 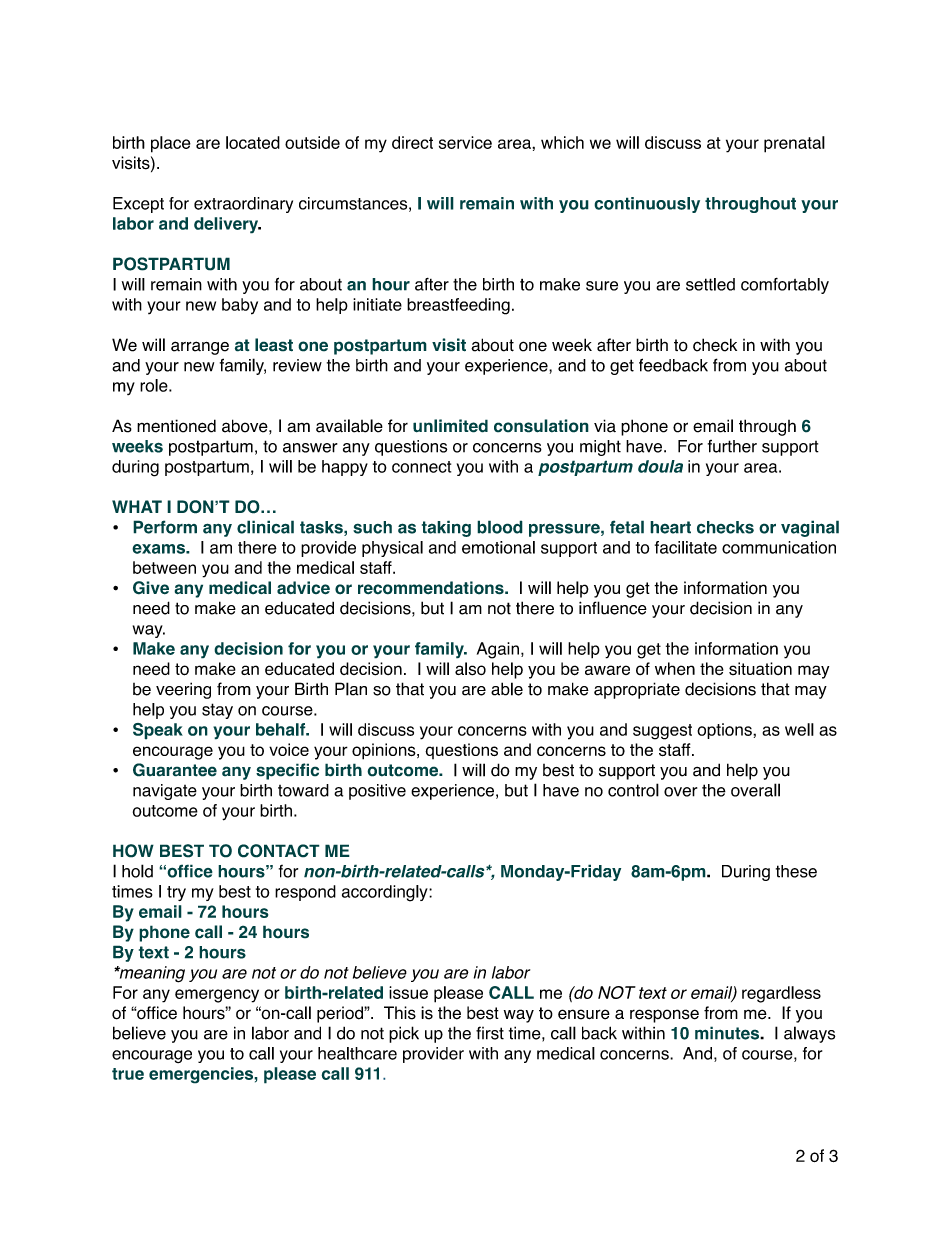 What do you see at coordinates (465, 142) in the document?
I see `service` at bounding box center [465, 142].
